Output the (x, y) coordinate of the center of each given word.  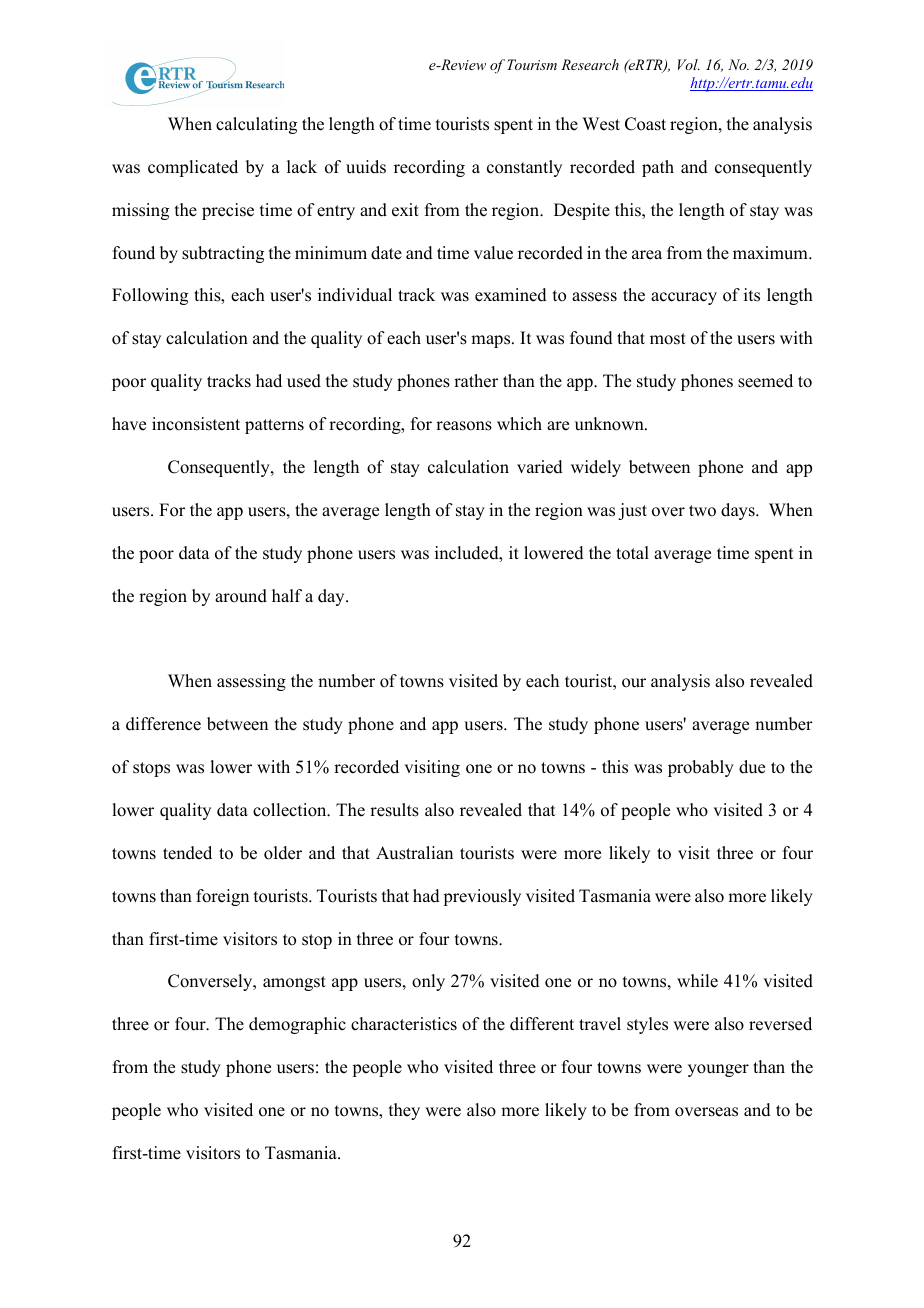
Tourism (532, 64)
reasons (464, 426)
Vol (689, 64)
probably (701, 768)
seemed (765, 381)
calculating (256, 125)
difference (163, 724)
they (404, 1111)
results (394, 810)
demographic (297, 1025)
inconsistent (196, 424)
